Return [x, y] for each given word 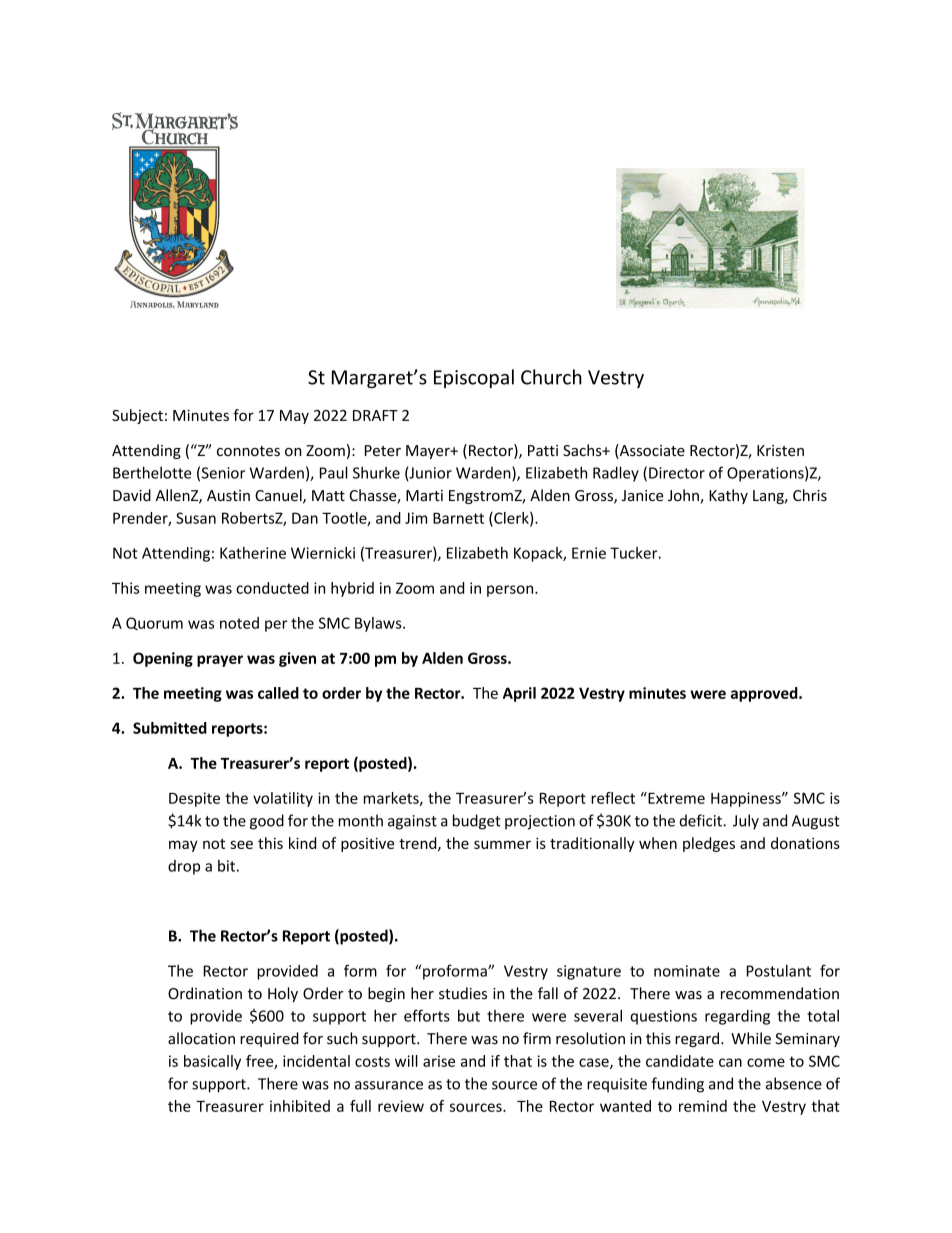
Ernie [589, 553]
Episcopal [474, 378]
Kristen [780, 450]
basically [212, 1062]
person [511, 591]
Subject [137, 416]
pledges [709, 844]
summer [502, 844]
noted [239, 623]
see [241, 844]
